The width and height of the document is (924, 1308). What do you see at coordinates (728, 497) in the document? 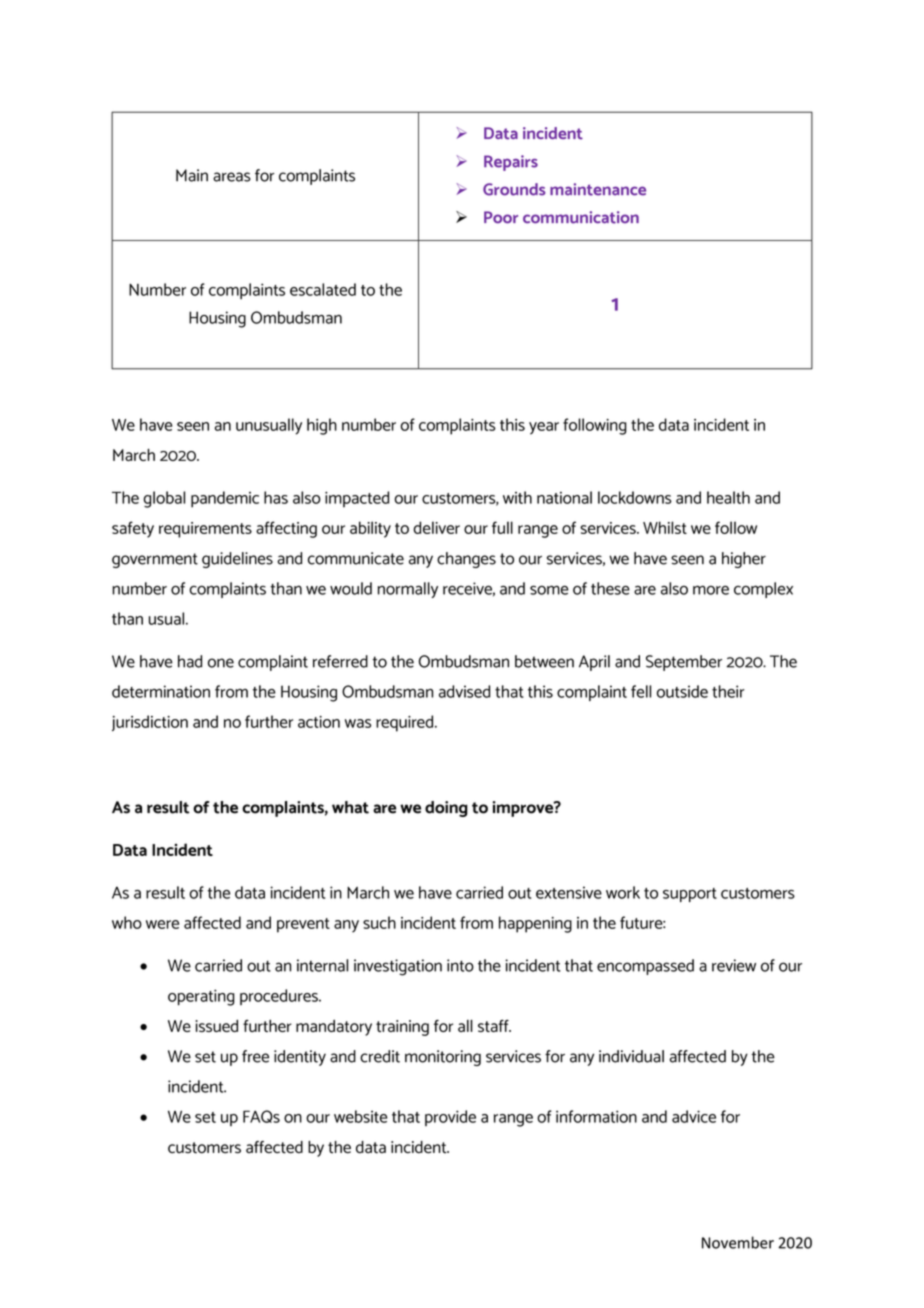
I see `health` at bounding box center [728, 497].
